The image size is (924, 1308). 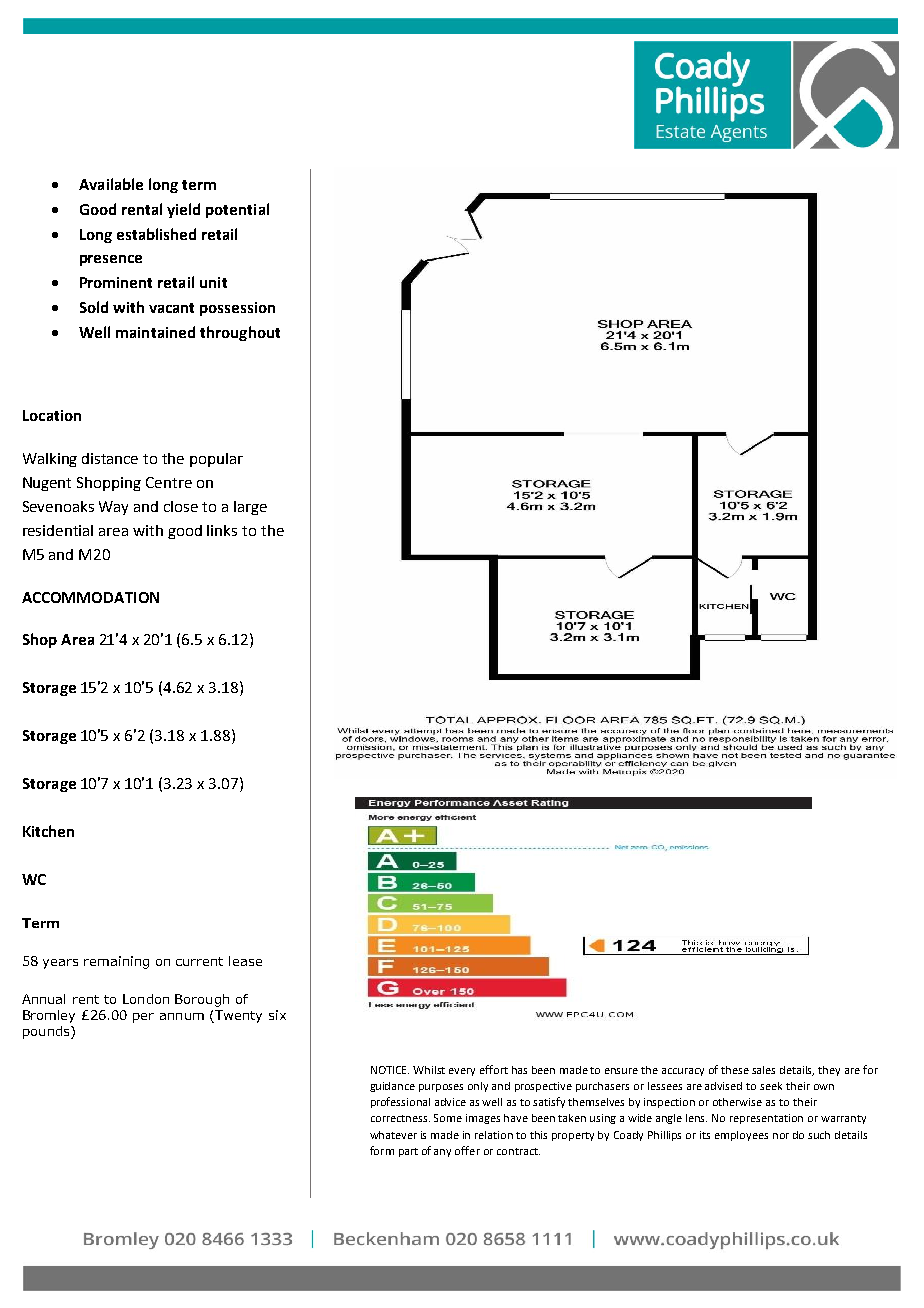 What do you see at coordinates (448, 1118) in the image?
I see `Some` at bounding box center [448, 1118].
